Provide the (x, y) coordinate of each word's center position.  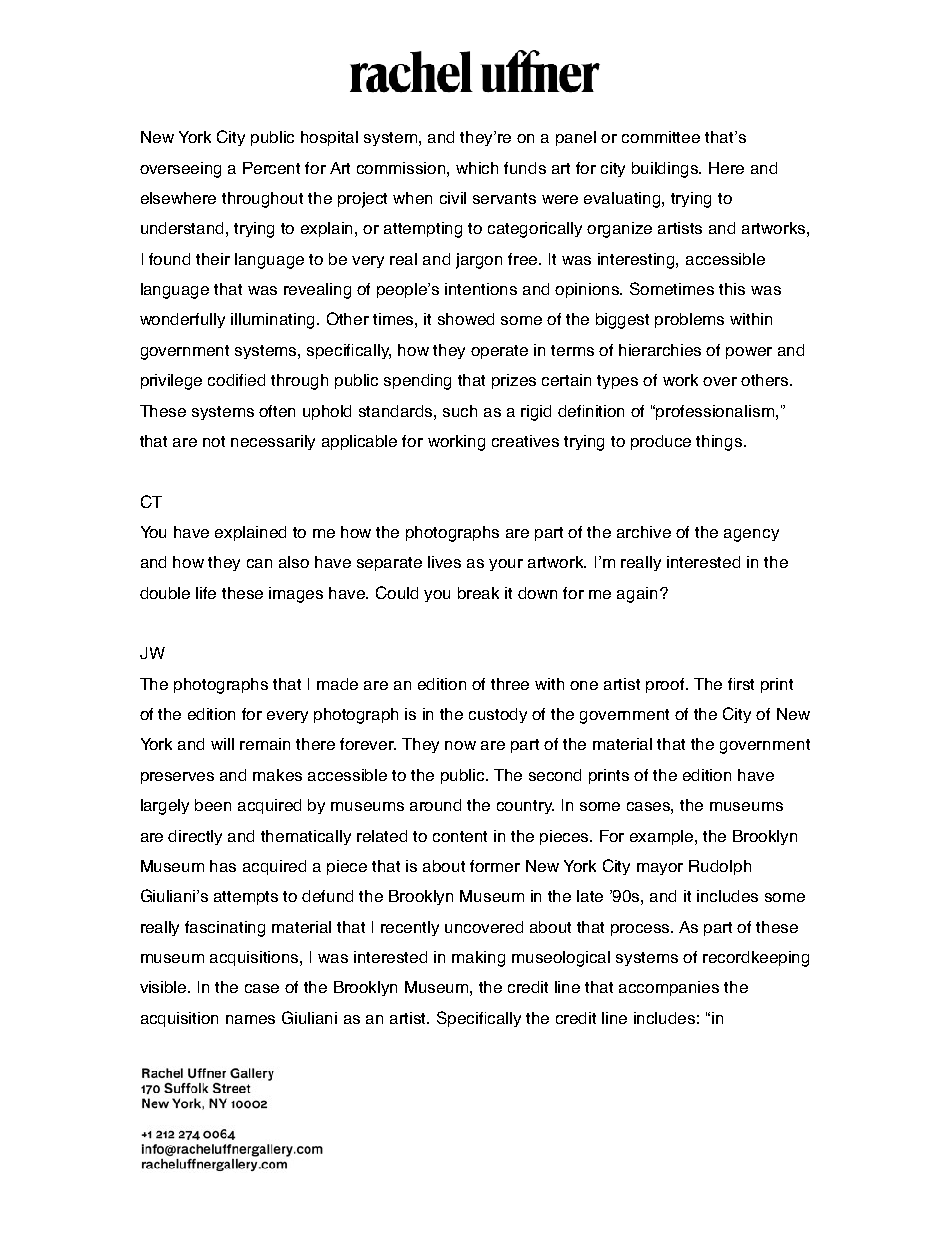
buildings (666, 170)
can (259, 563)
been (213, 805)
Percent (271, 168)
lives (444, 562)
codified (236, 380)
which (477, 168)
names (250, 1019)
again (639, 595)
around (435, 805)
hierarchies (660, 350)
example (663, 837)
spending (417, 382)
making (478, 959)
